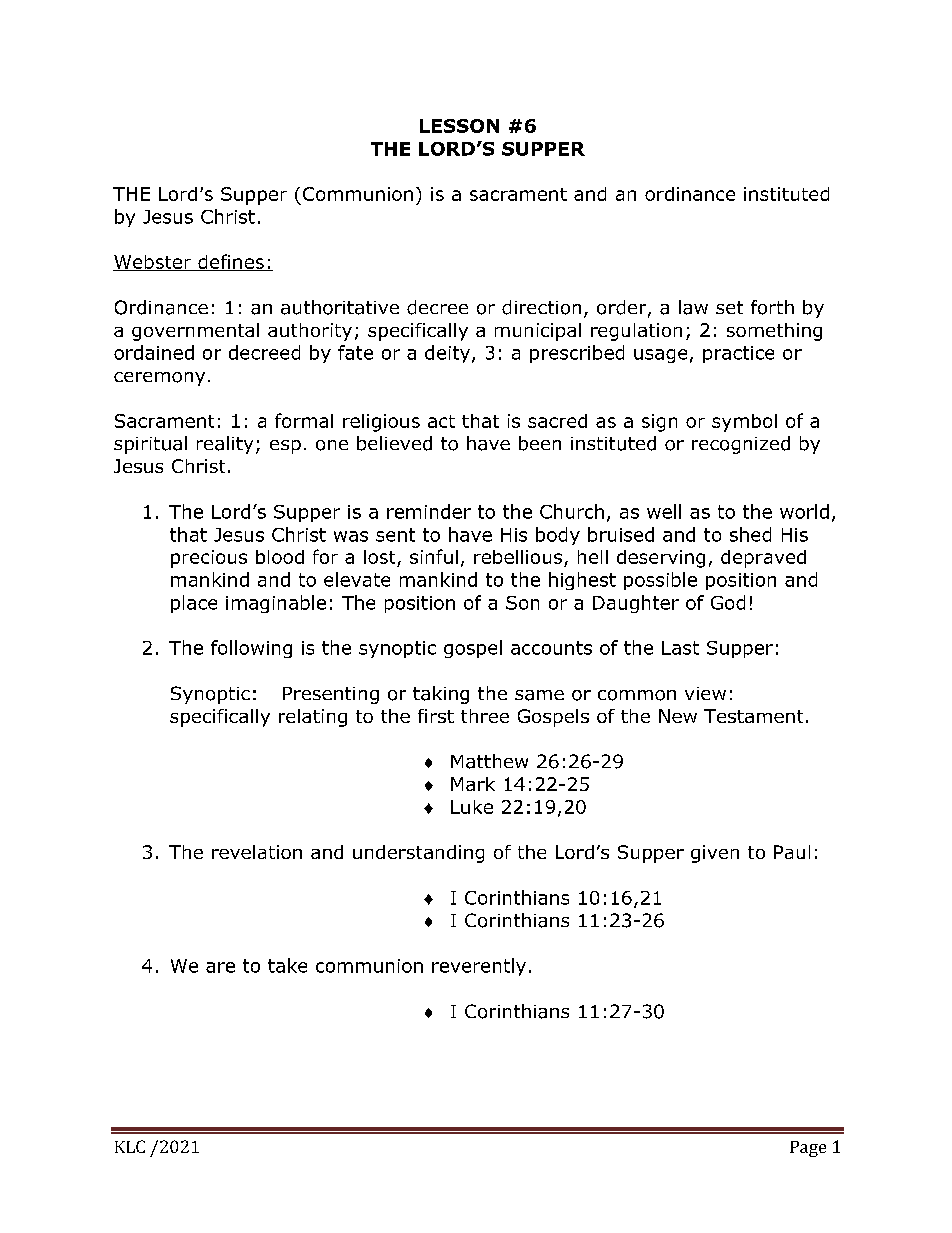  What do you see at coordinates (231, 262) in the screenshot?
I see `defines` at bounding box center [231, 262].
